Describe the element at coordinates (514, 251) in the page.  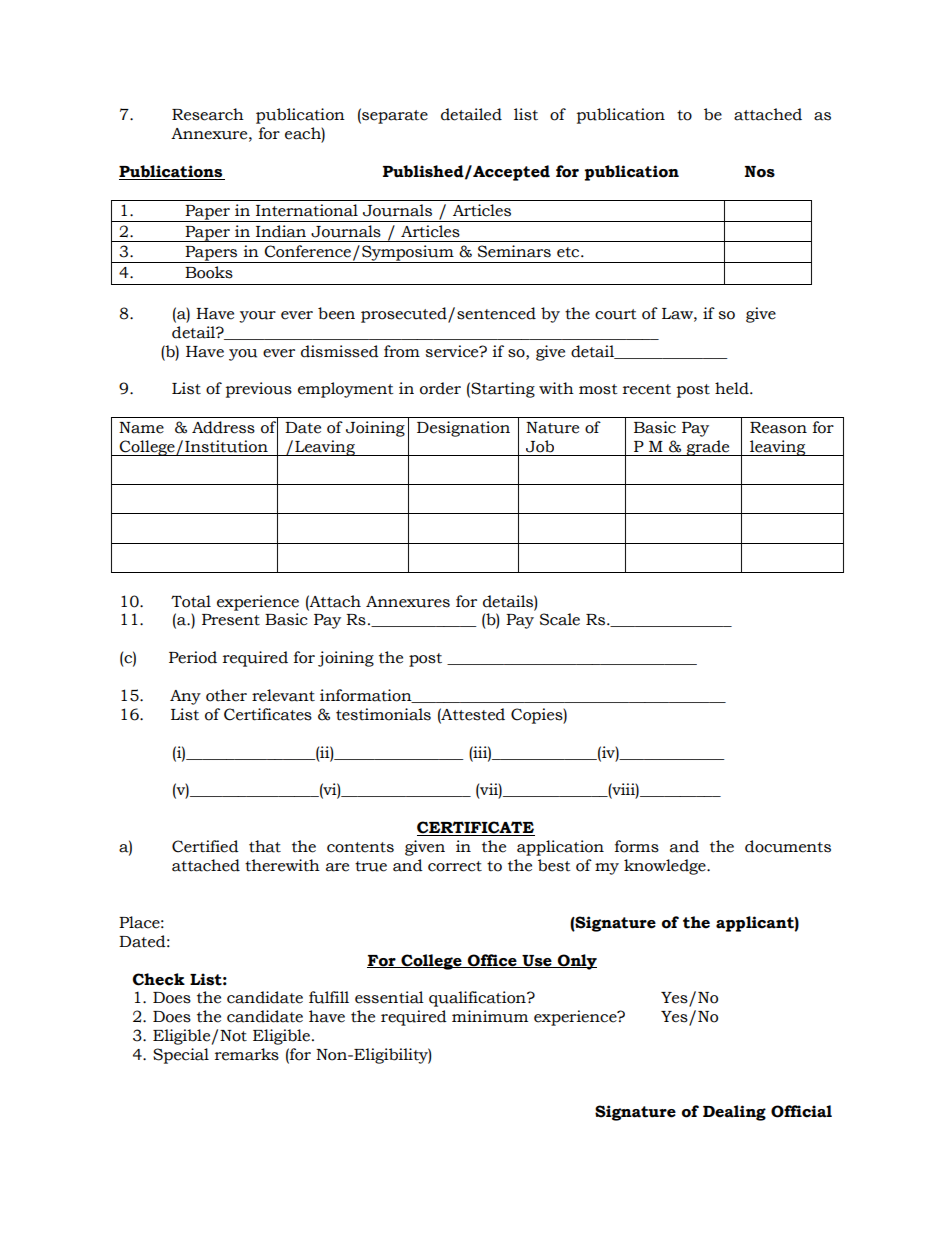
I see `Seminars` at that location.
